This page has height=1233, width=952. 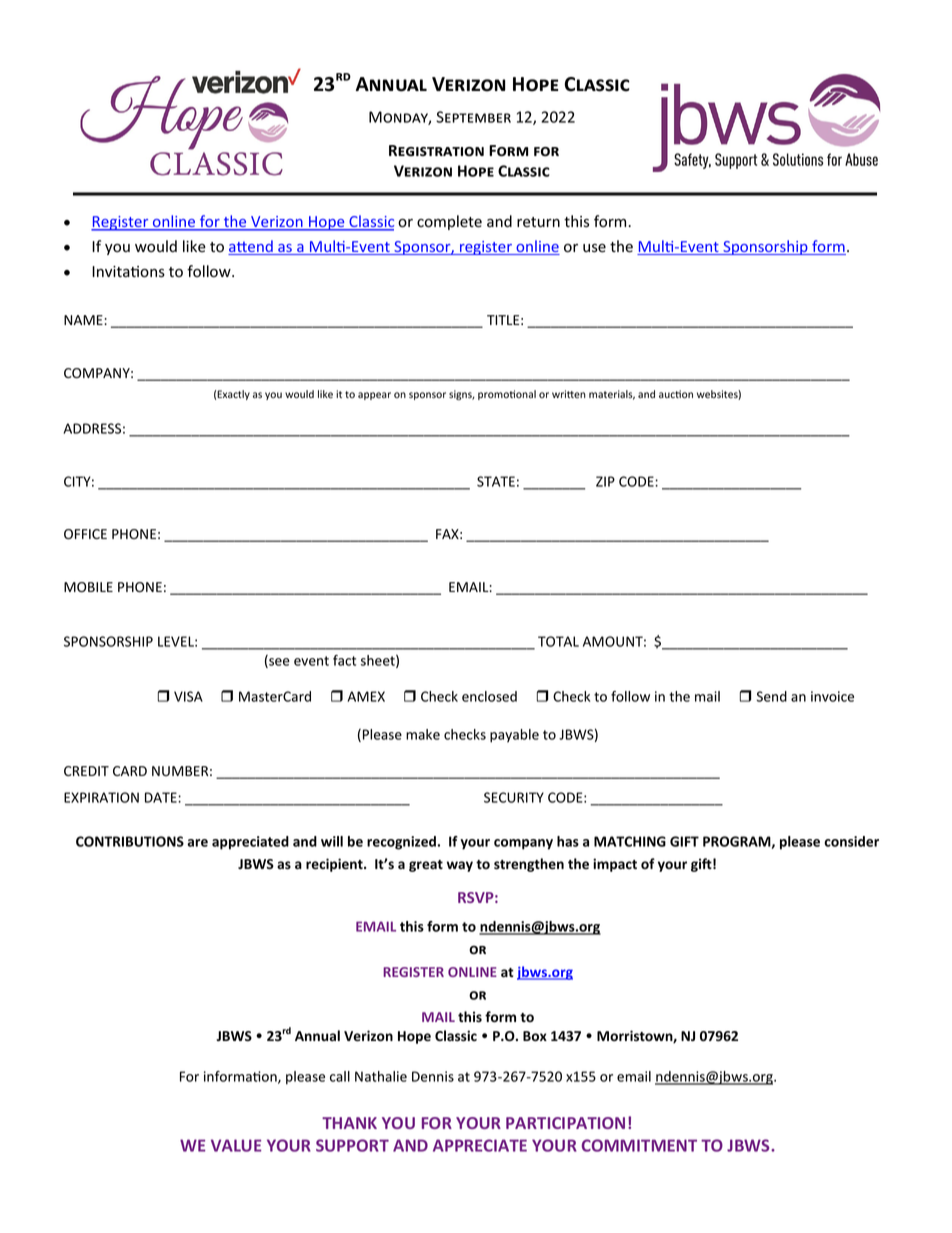 I want to click on consider, so click(x=851, y=841).
